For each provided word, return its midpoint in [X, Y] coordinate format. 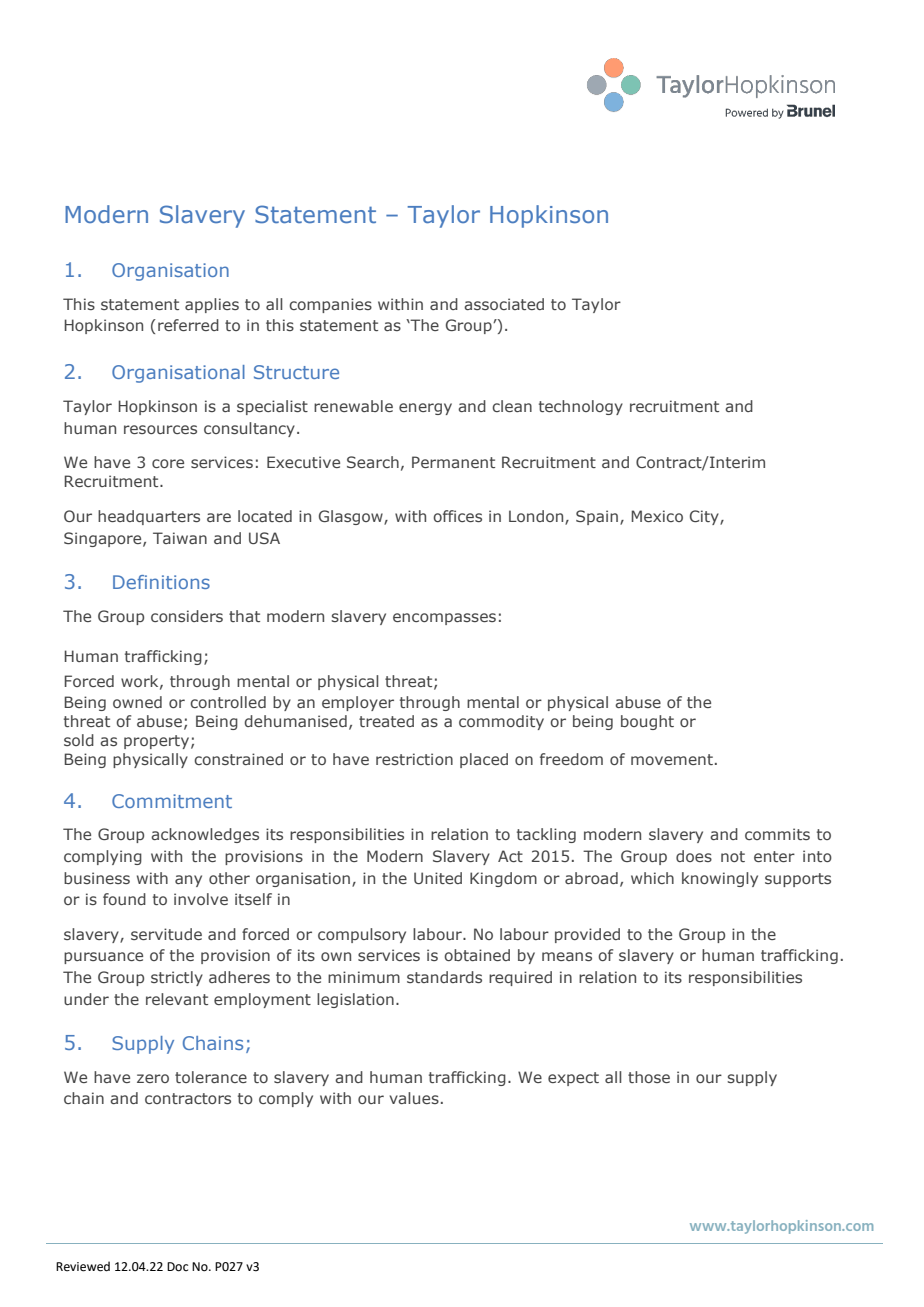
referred [188, 325]
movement [672, 759]
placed [484, 760]
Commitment [172, 801]
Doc [177, 1267]
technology [581, 407]
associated [504, 304]
